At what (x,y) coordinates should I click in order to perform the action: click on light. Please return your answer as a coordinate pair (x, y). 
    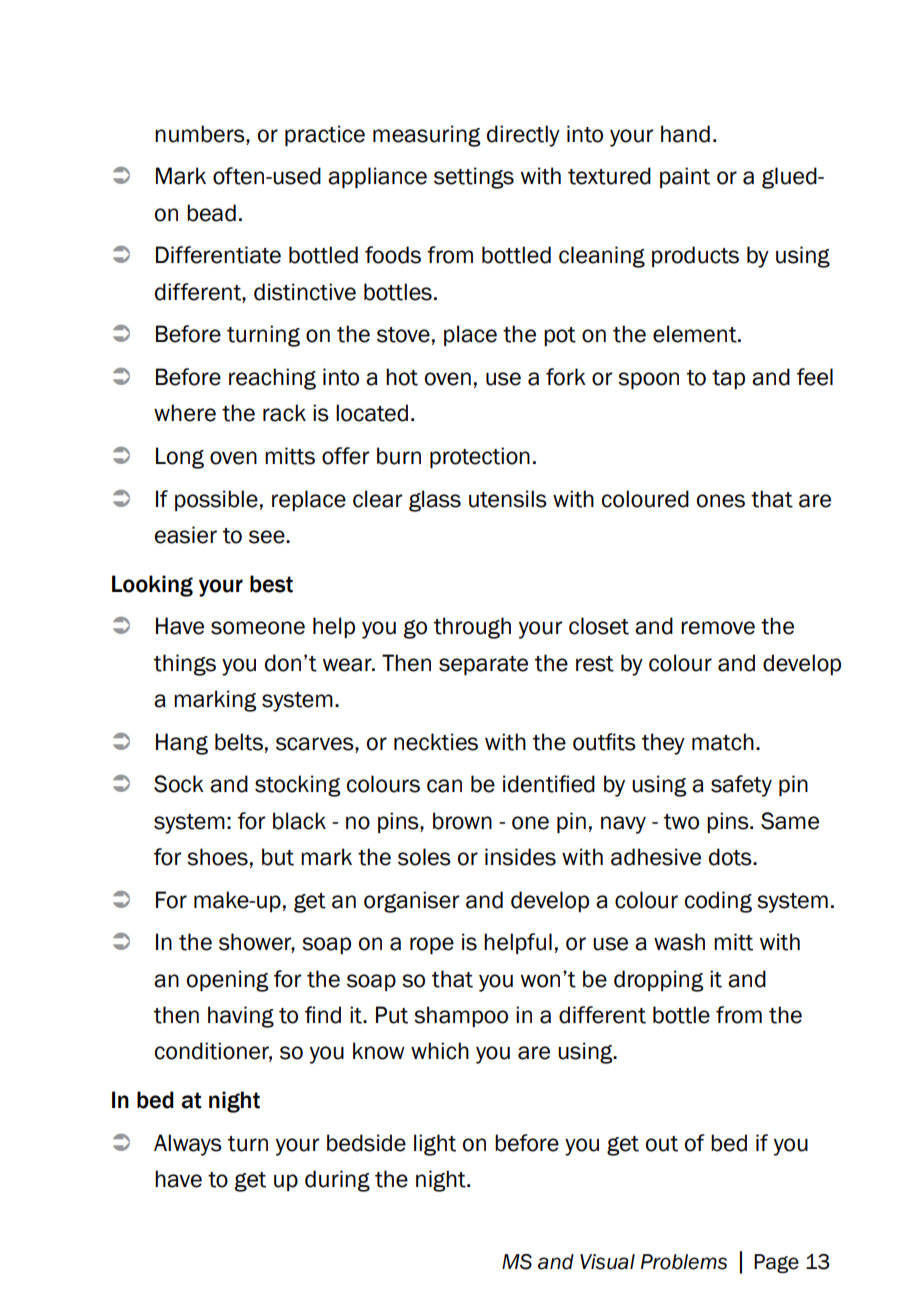
    Looking at the image, I should click on (435, 1145).
